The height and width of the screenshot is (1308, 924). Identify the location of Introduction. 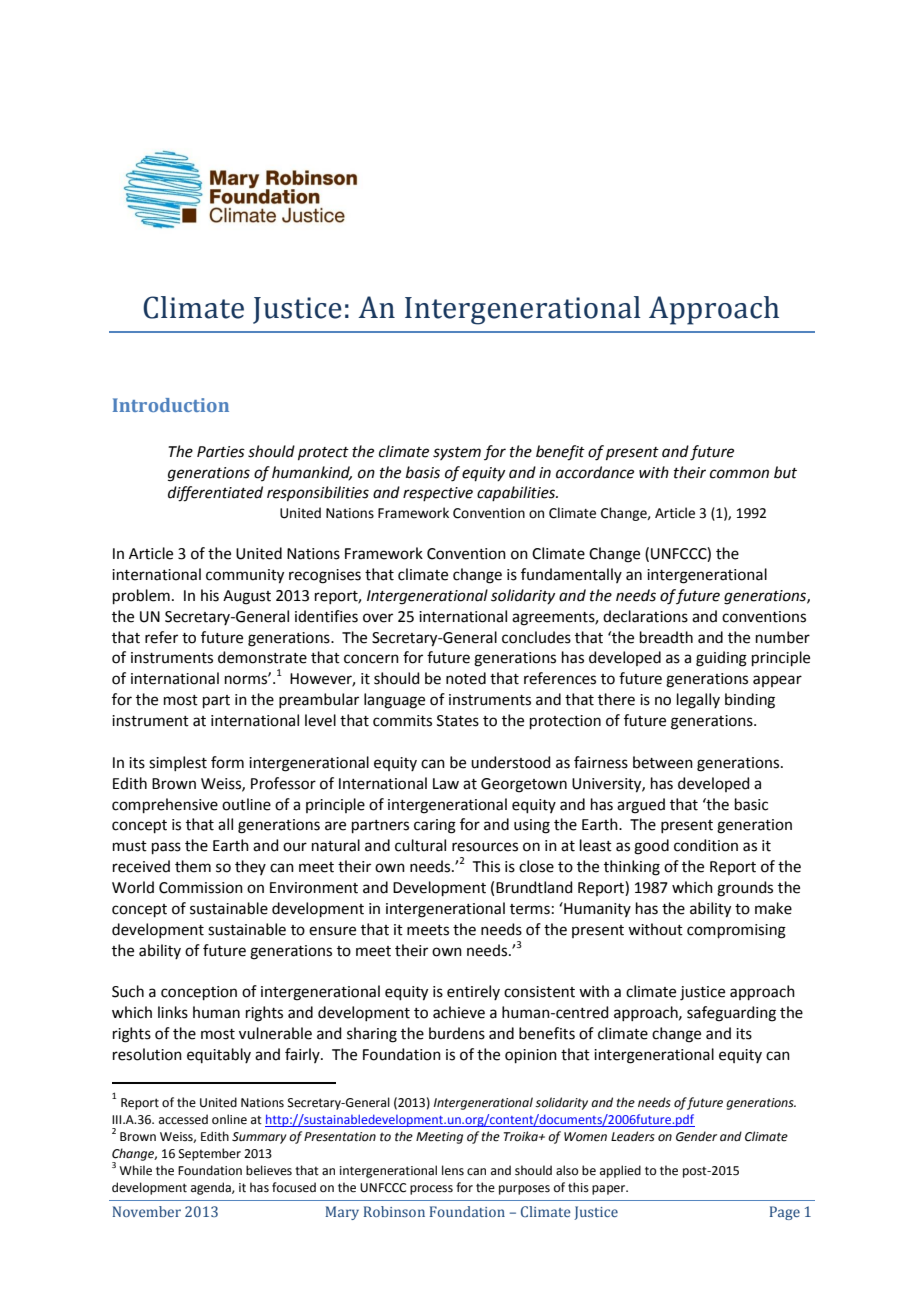
(171, 405).
